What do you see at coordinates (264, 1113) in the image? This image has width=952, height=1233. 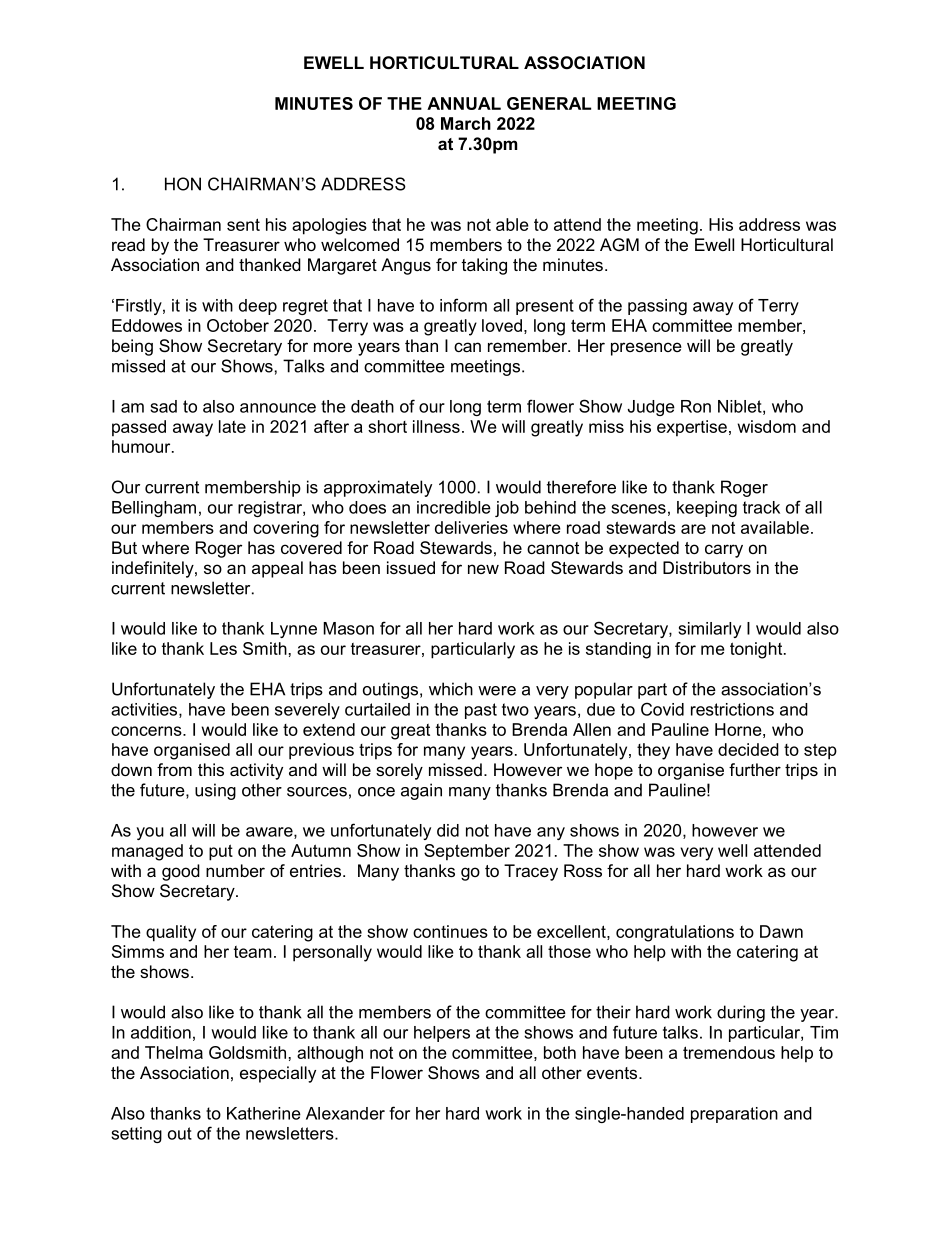 I see `Katherine` at bounding box center [264, 1113].
